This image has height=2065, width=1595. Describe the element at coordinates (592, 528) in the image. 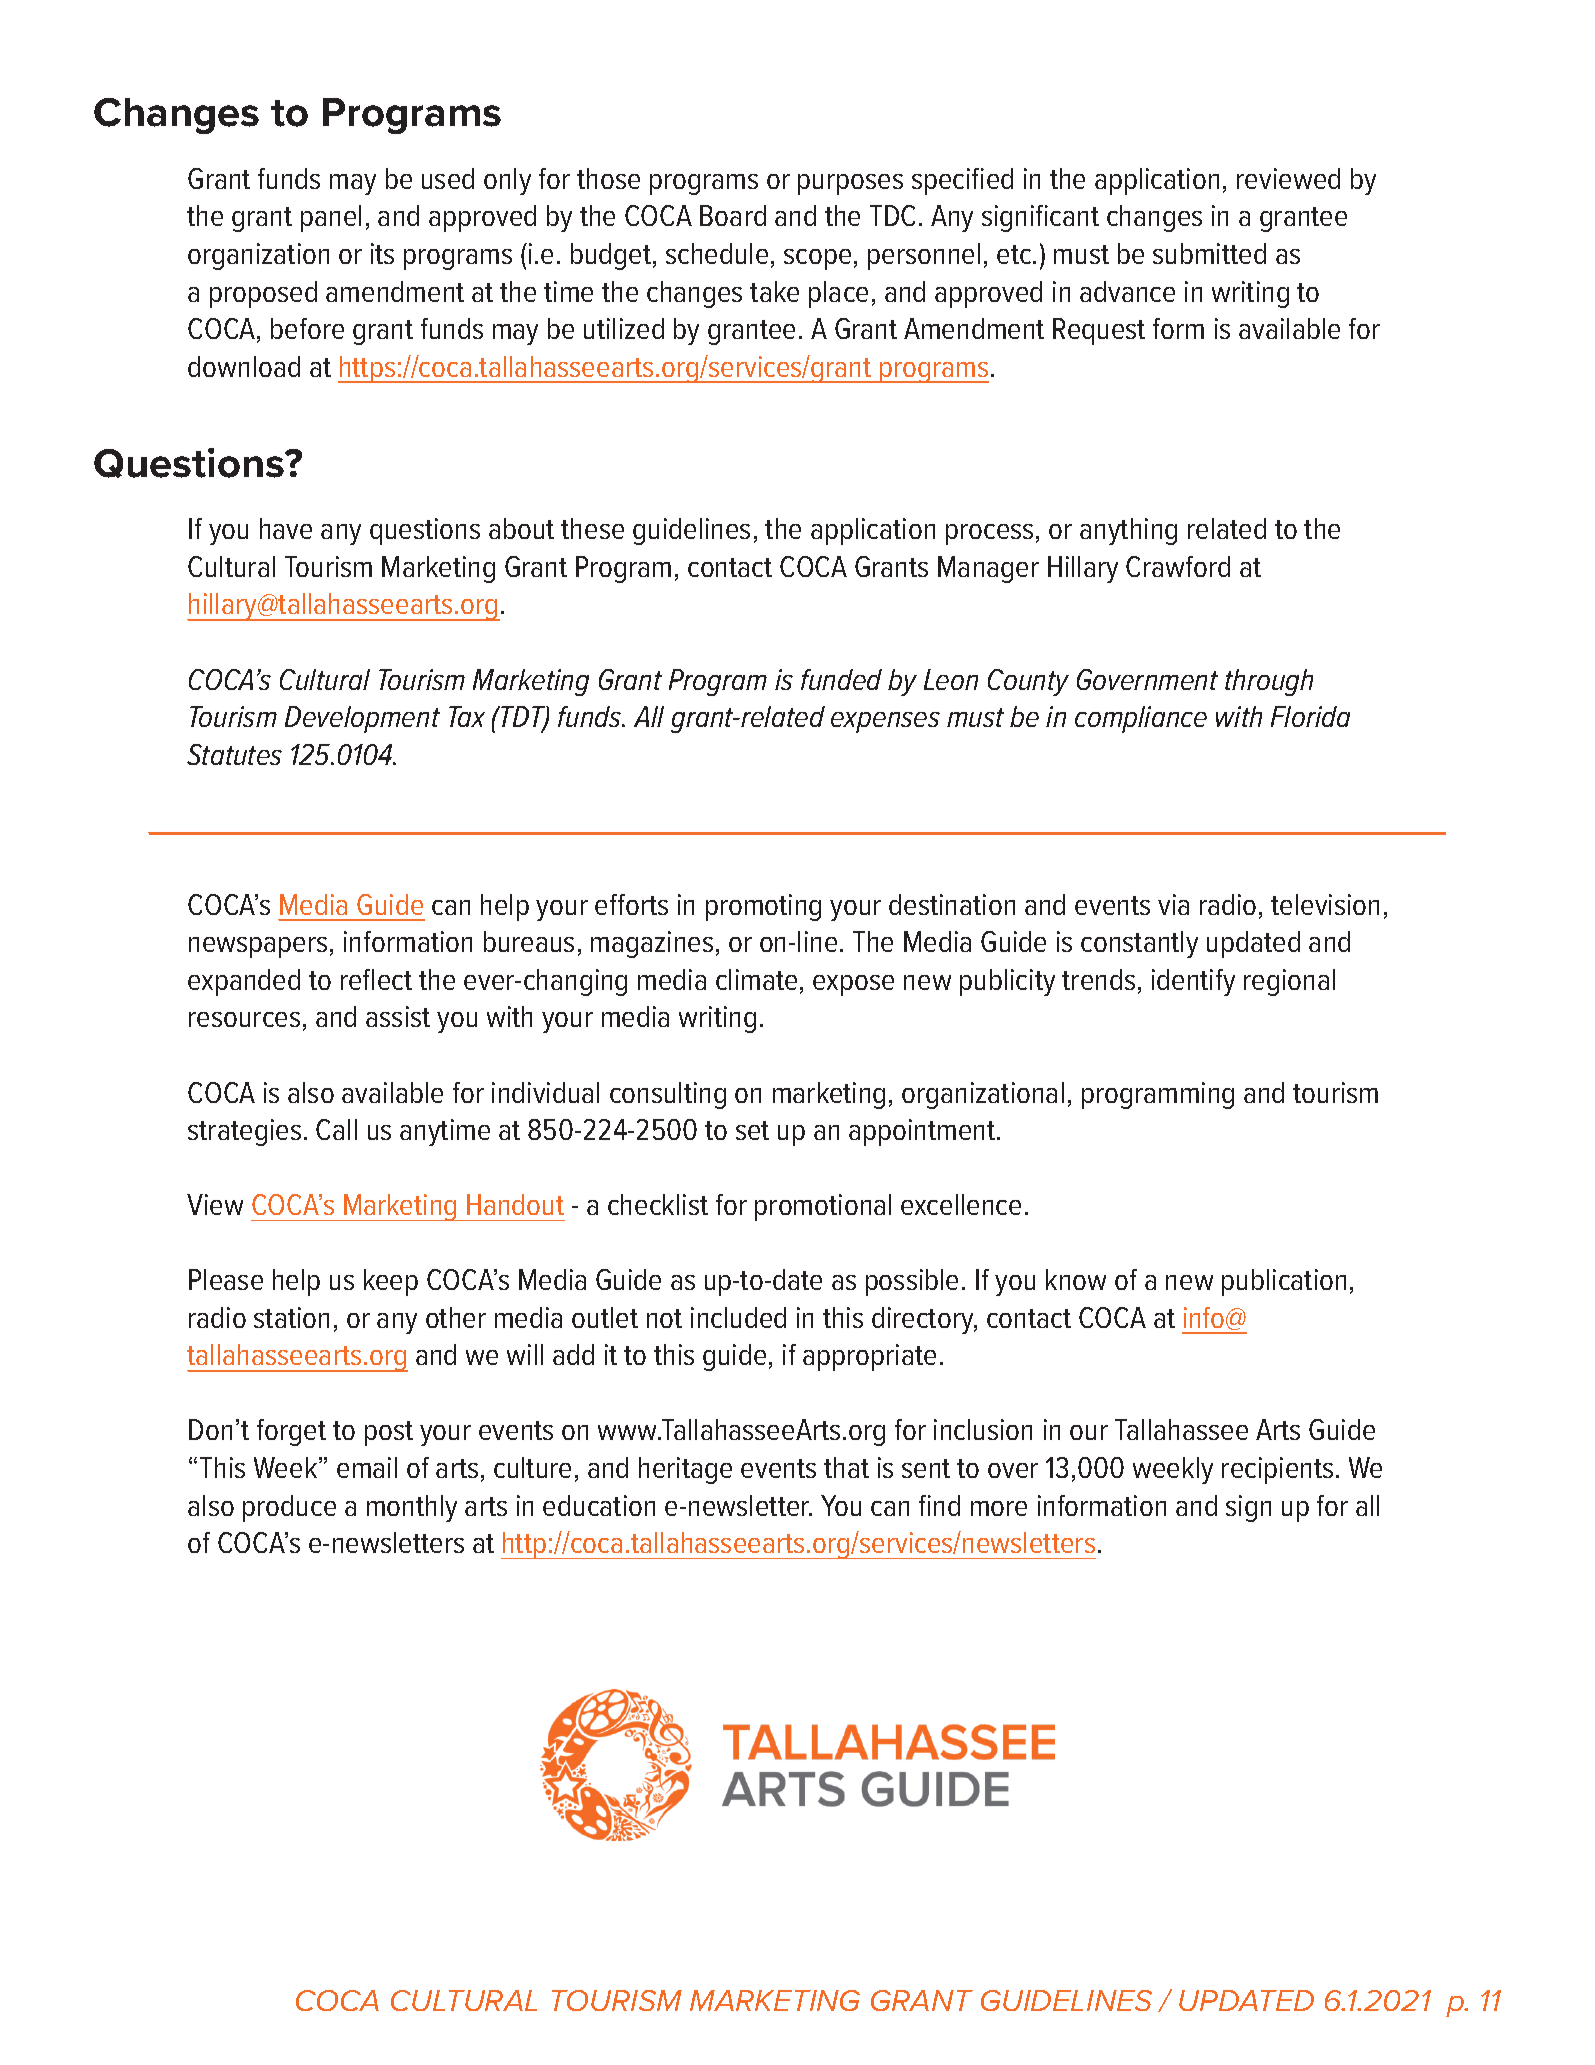

I see `these` at that location.
